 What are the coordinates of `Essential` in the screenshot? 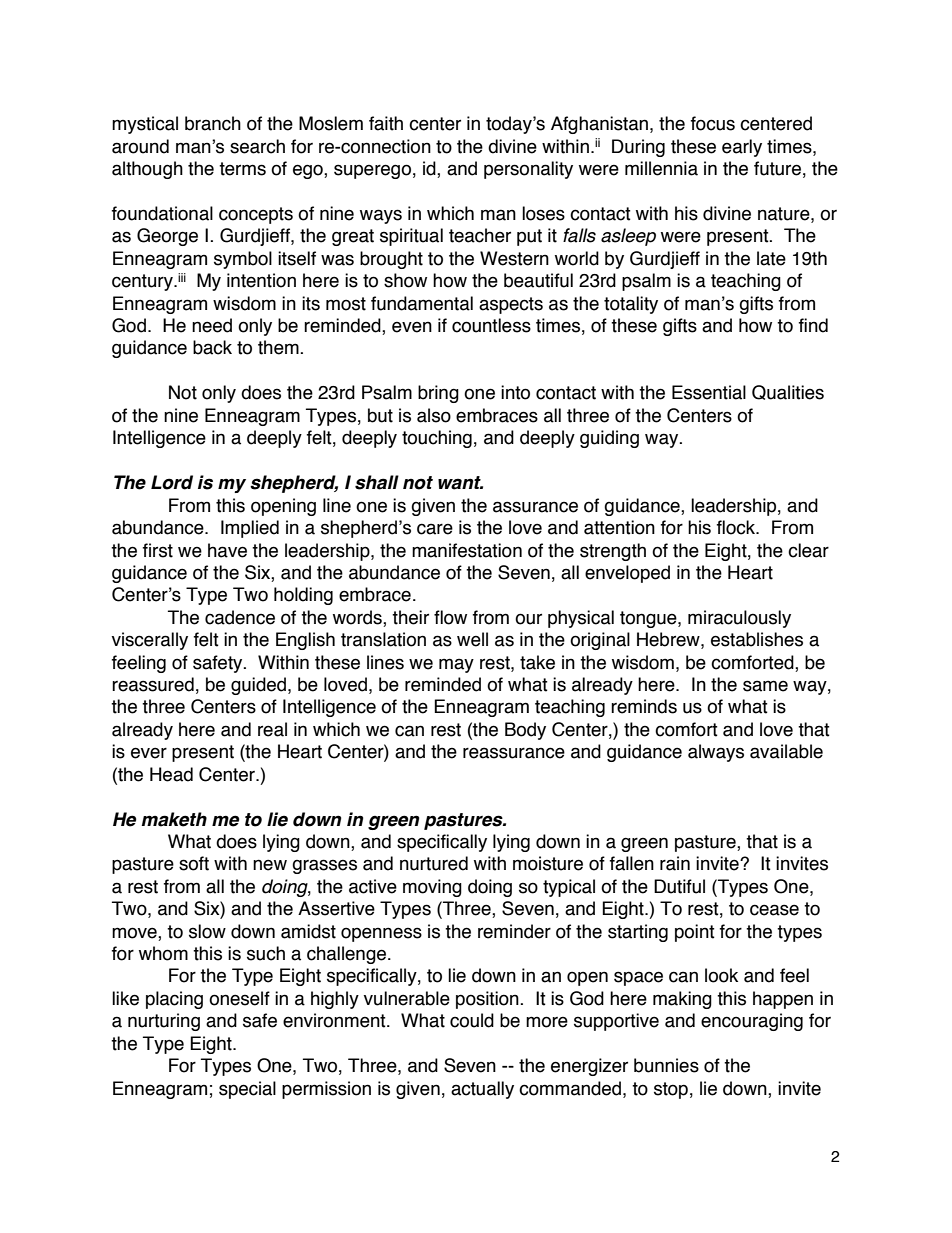 It's located at (709, 392).
